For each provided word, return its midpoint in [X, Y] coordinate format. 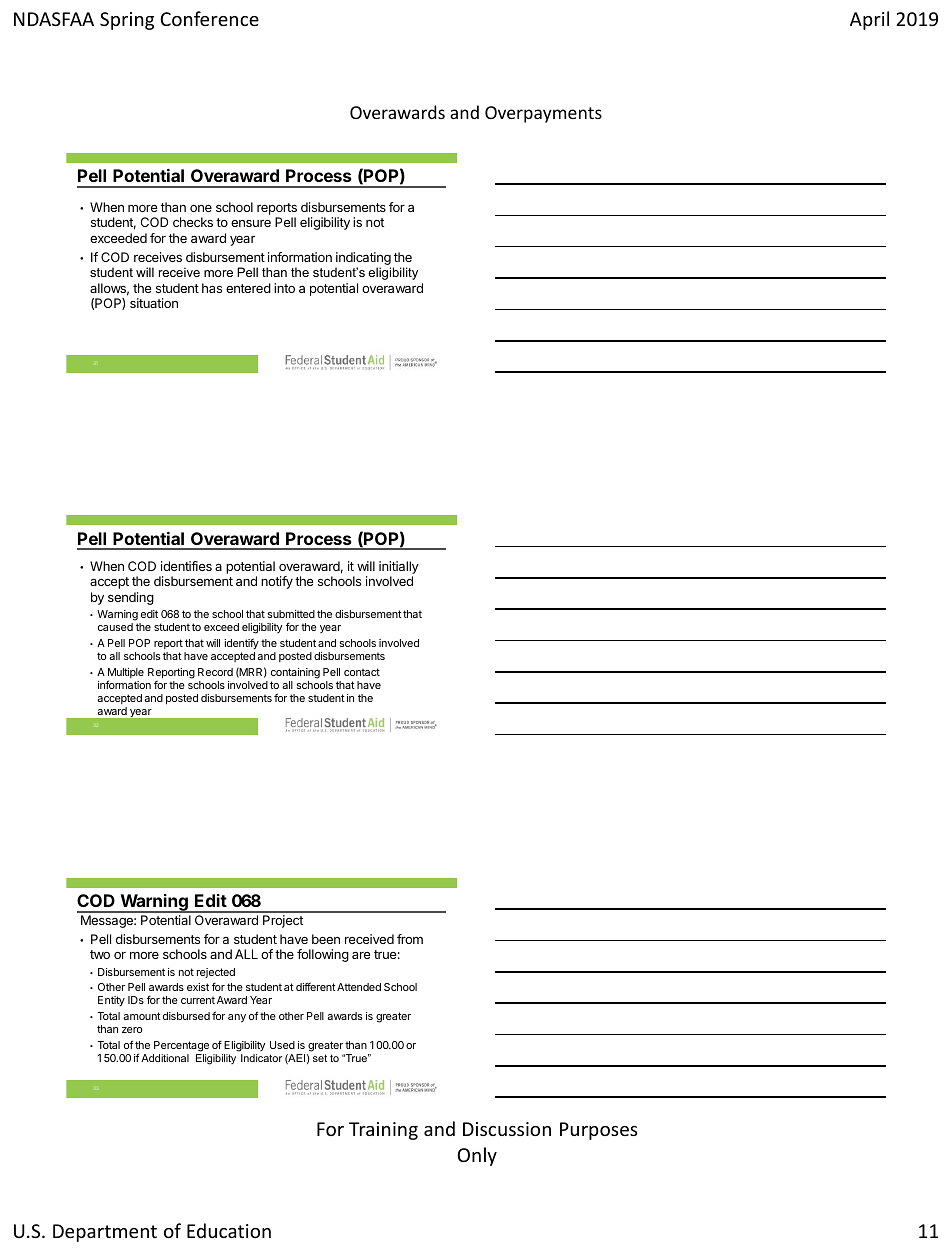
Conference [209, 18]
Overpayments [543, 114]
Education [229, 1230]
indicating [363, 258]
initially [399, 569]
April [869, 20]
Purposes [599, 1131]
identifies [186, 566]
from [410, 939]
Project [283, 921]
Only [477, 1156]
